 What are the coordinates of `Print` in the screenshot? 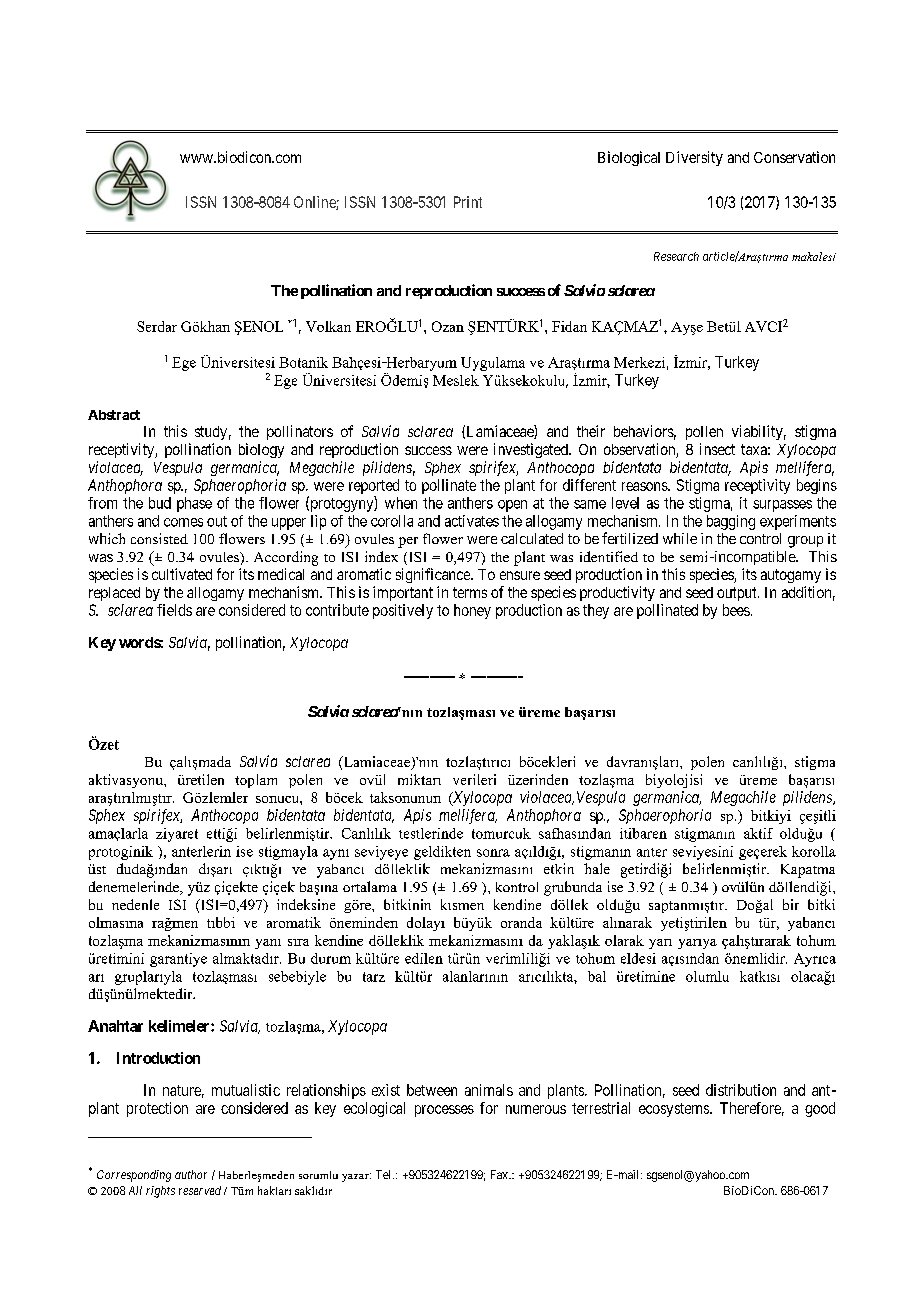 It's located at (468, 202).
